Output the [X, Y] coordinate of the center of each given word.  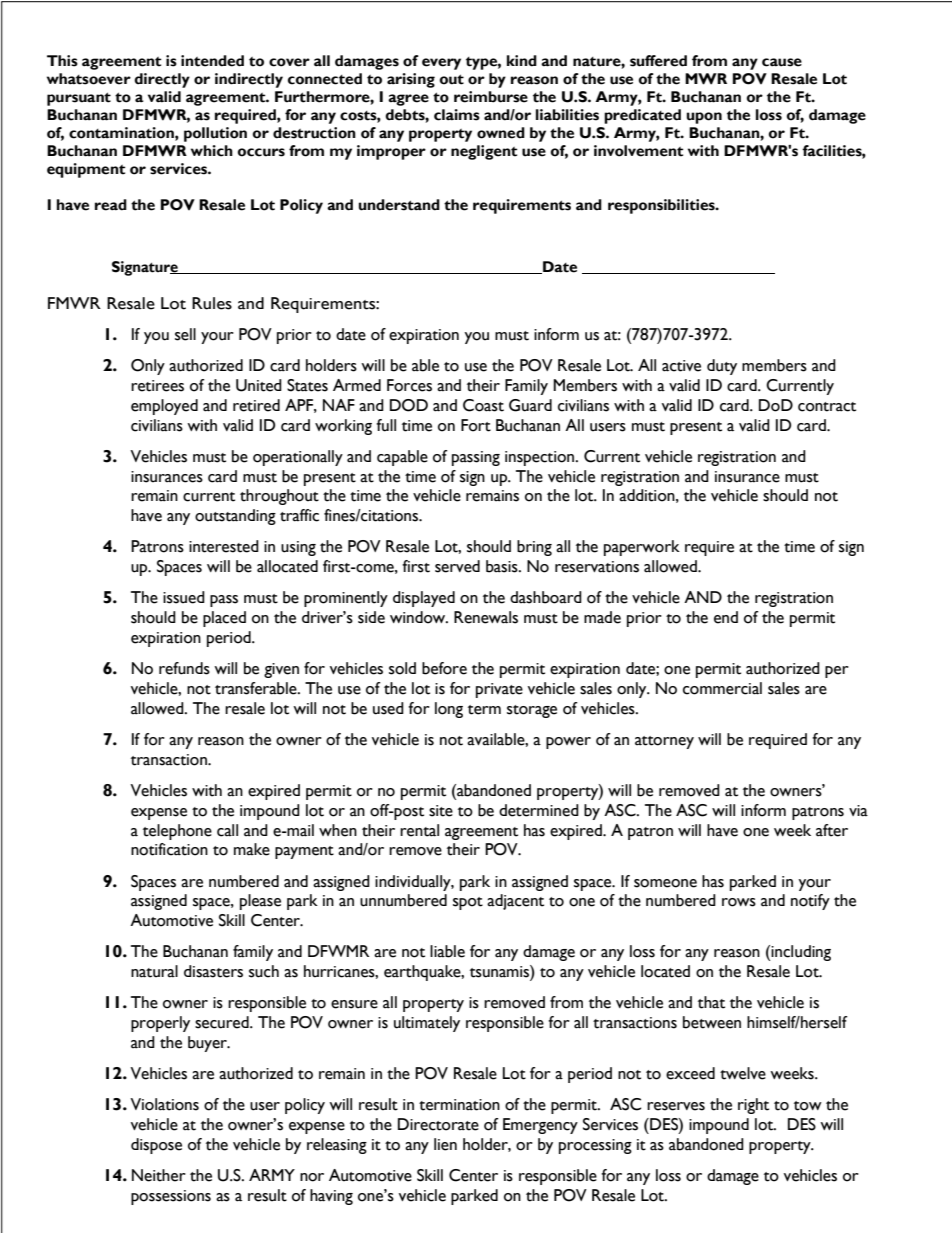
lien [445, 1144]
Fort [476, 425]
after [832, 830]
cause [782, 62]
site [441, 811]
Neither [159, 1175]
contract [827, 407]
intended [212, 61]
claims [457, 115]
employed [164, 407]
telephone [177, 832]
